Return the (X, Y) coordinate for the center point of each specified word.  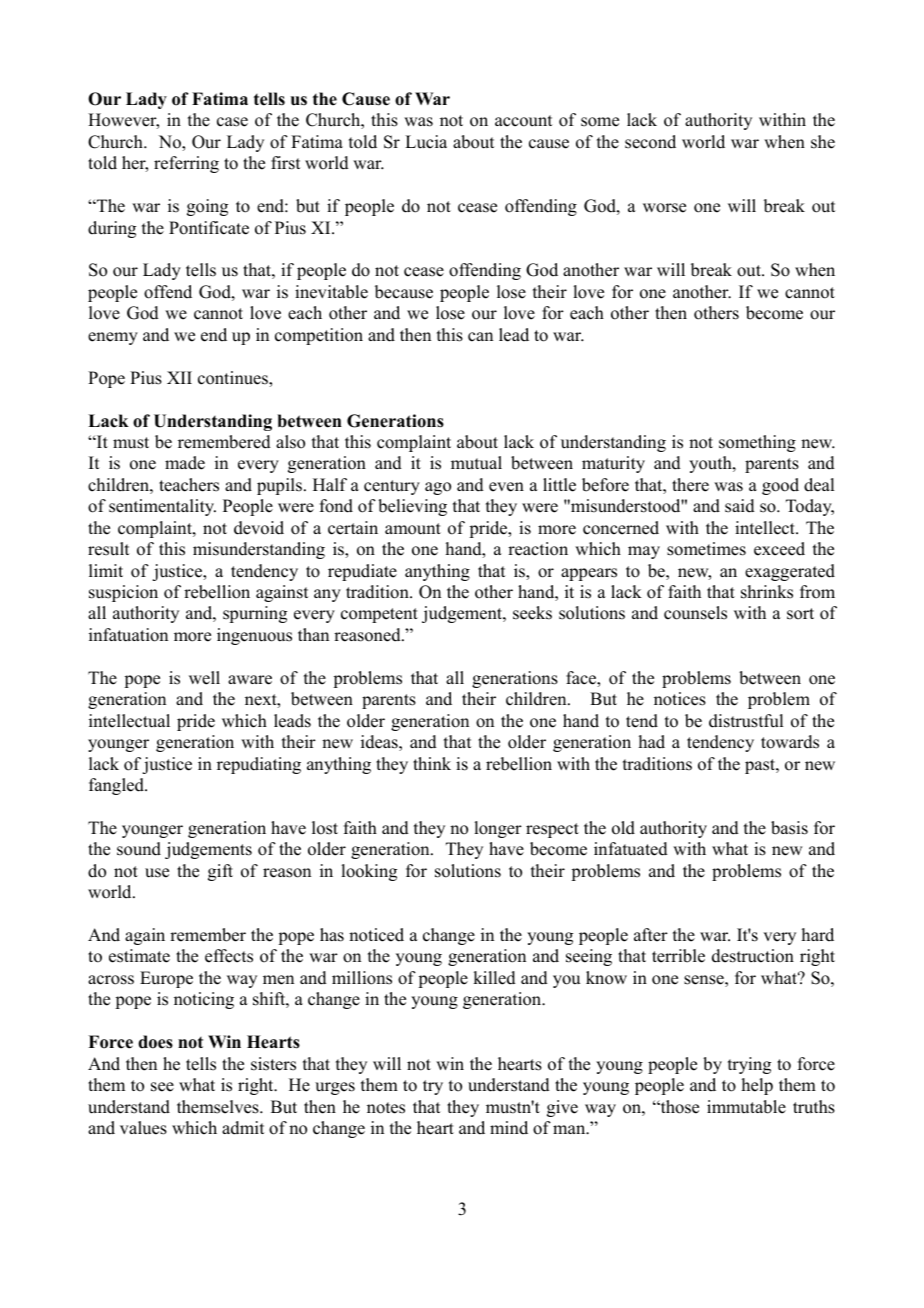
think (432, 763)
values (143, 1128)
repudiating (259, 765)
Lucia (426, 142)
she (823, 142)
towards (790, 742)
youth (711, 464)
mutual (476, 463)
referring (186, 164)
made (185, 463)
